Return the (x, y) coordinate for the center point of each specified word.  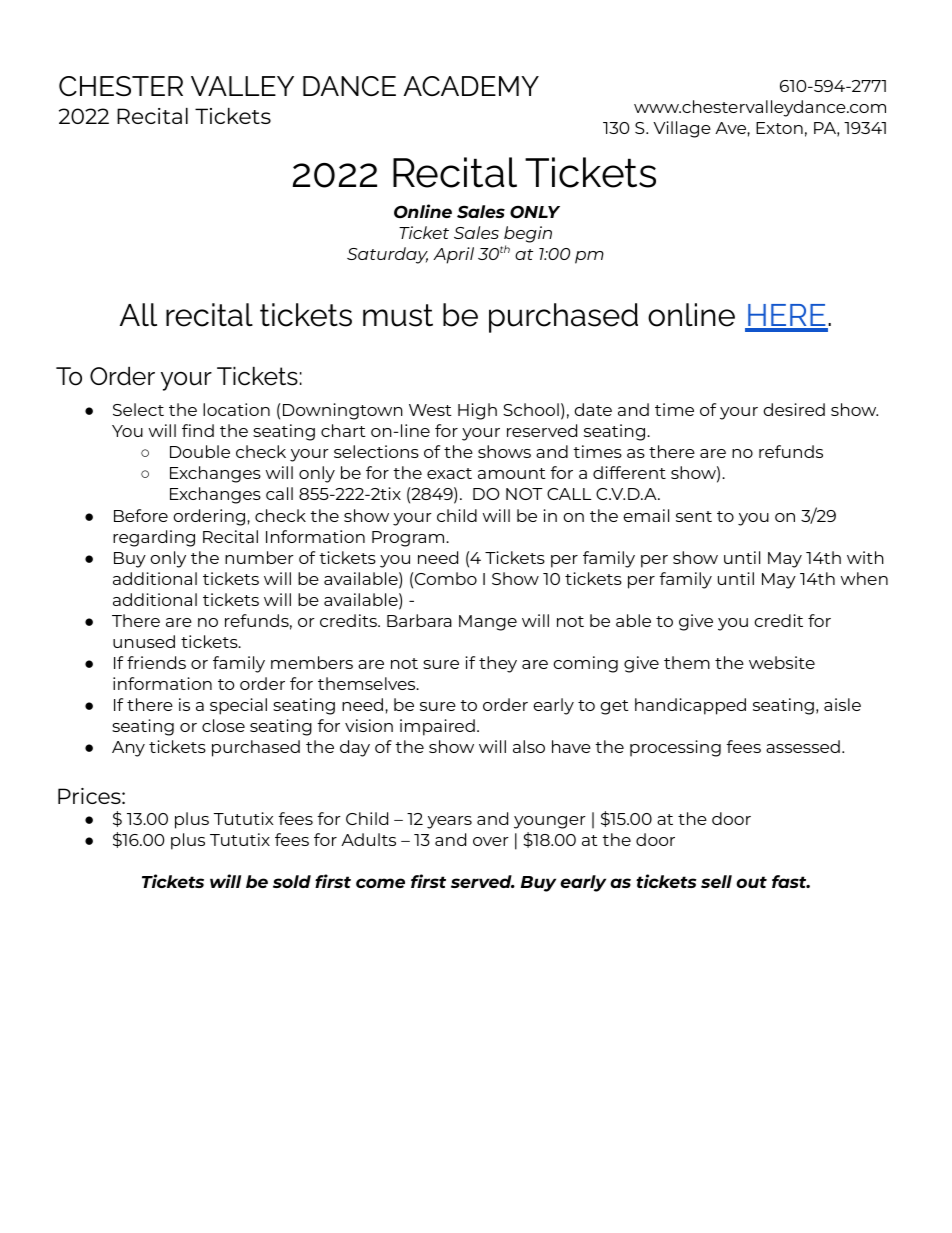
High (477, 411)
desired (794, 409)
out (751, 882)
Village (682, 129)
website (782, 662)
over (491, 841)
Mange (488, 623)
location (236, 409)
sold (292, 881)
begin (528, 234)
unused (144, 641)
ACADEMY (471, 86)
